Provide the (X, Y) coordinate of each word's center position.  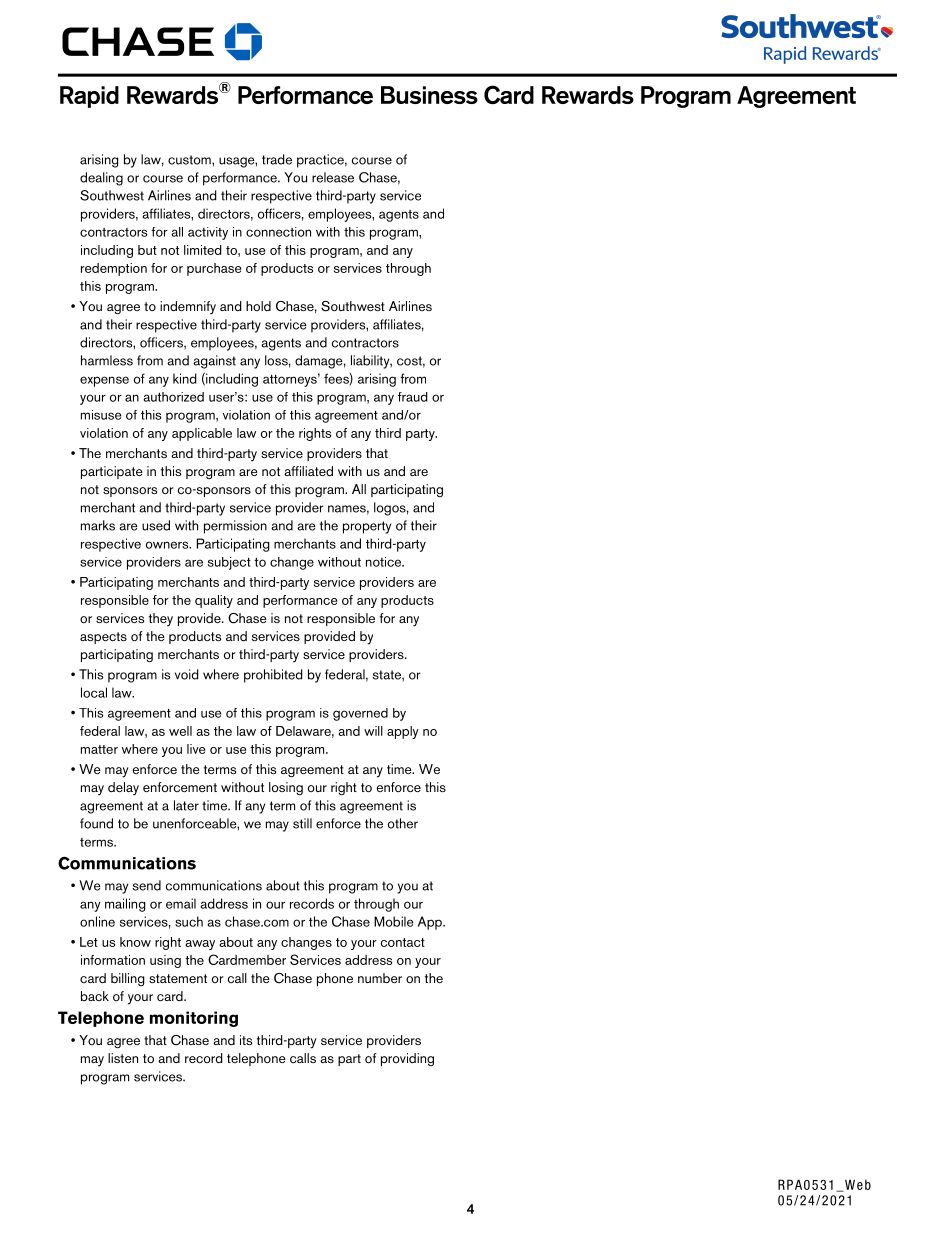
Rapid (89, 97)
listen (123, 1058)
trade (277, 159)
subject (229, 563)
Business (429, 95)
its (246, 1040)
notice (385, 562)
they (161, 620)
